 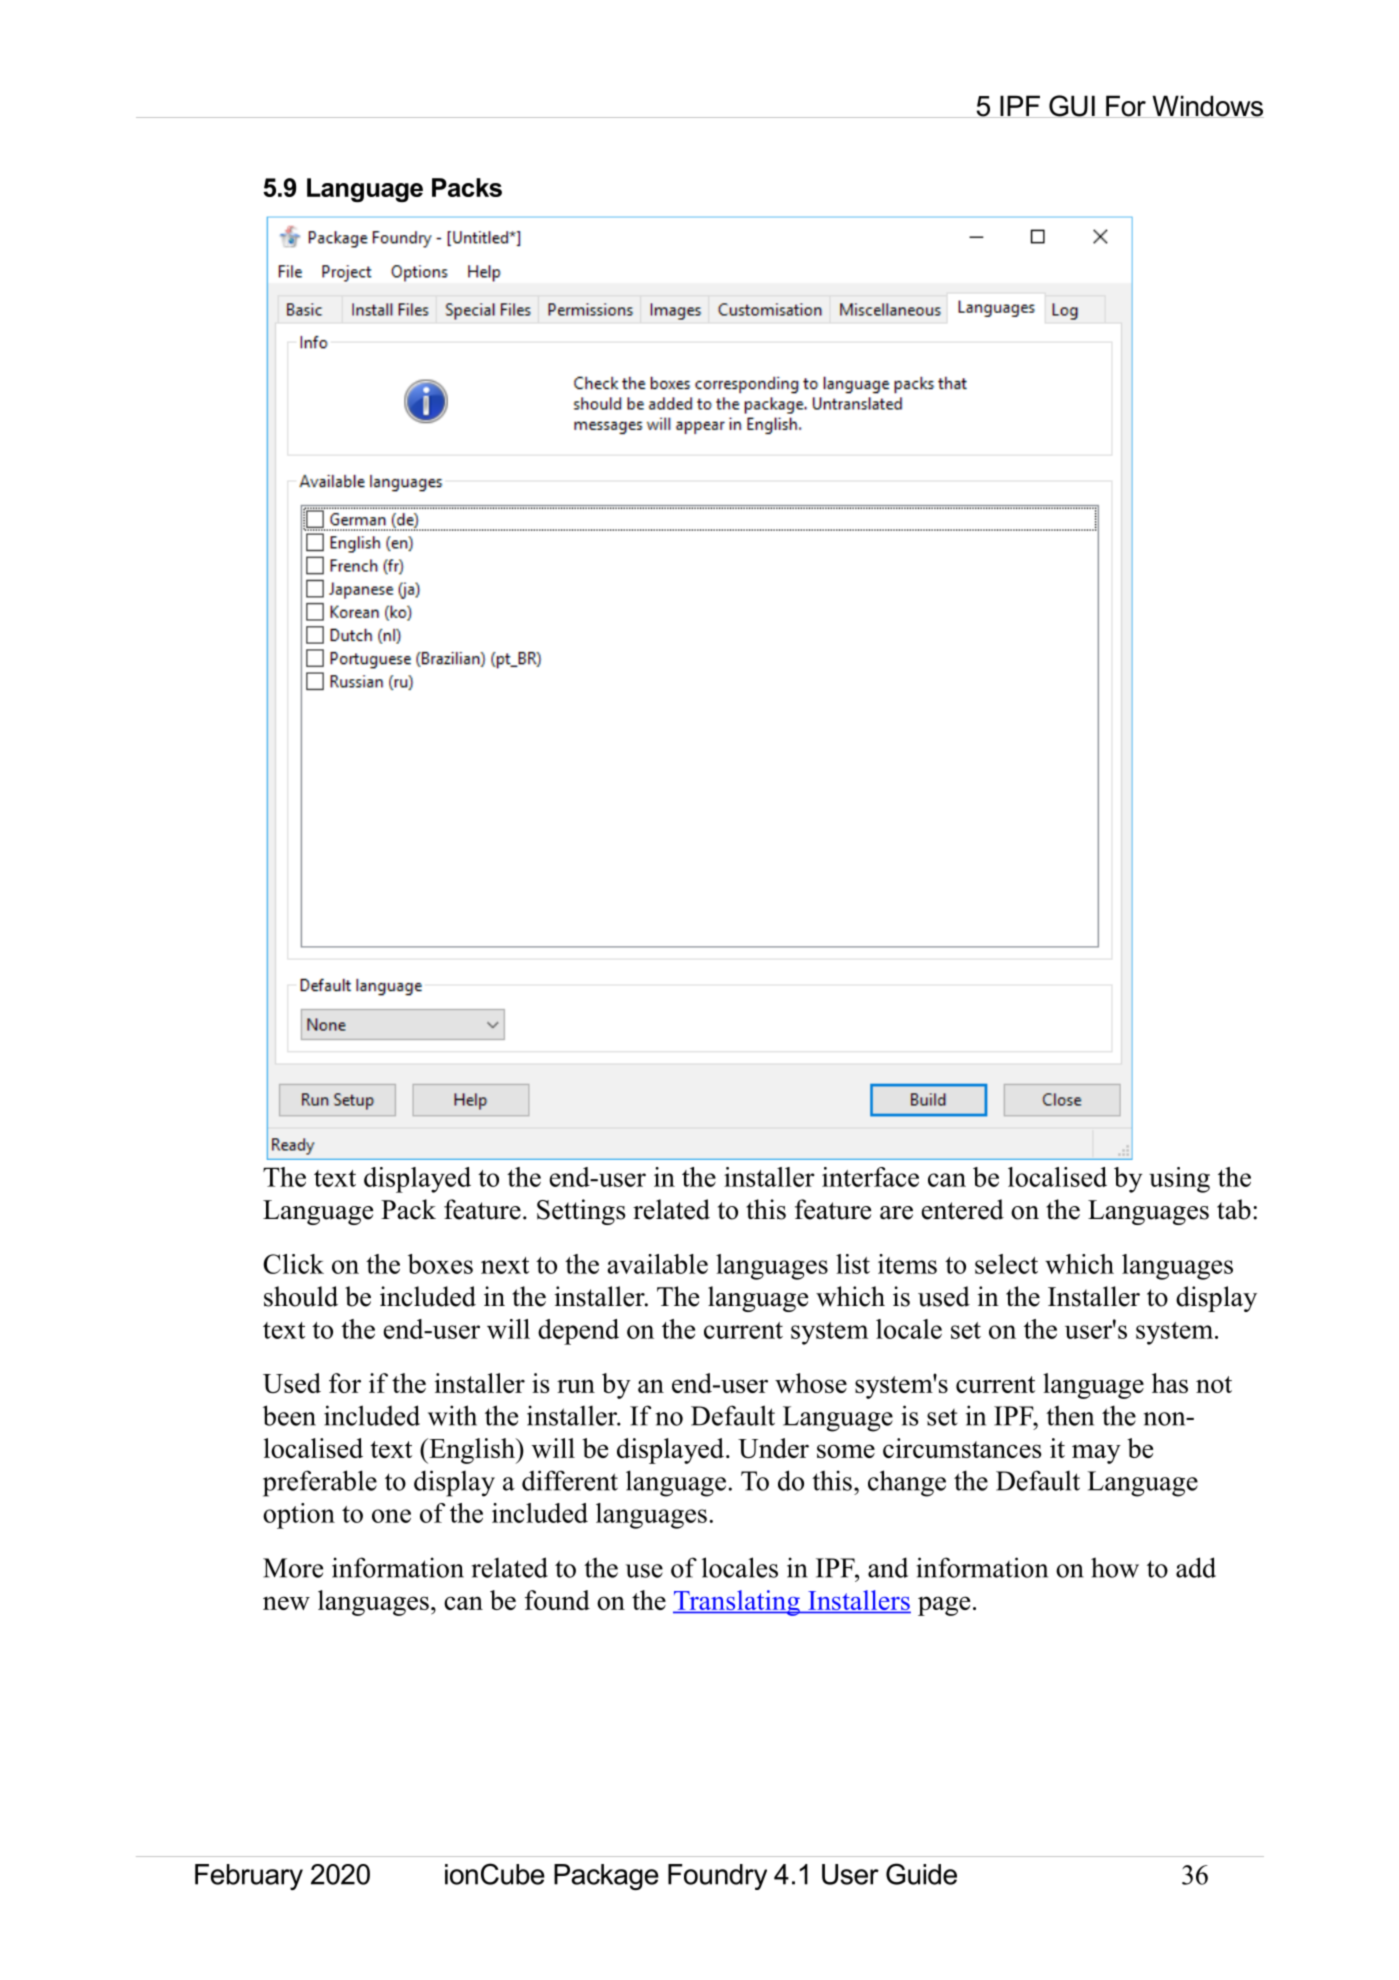 I want to click on Guide, so click(x=921, y=1874).
